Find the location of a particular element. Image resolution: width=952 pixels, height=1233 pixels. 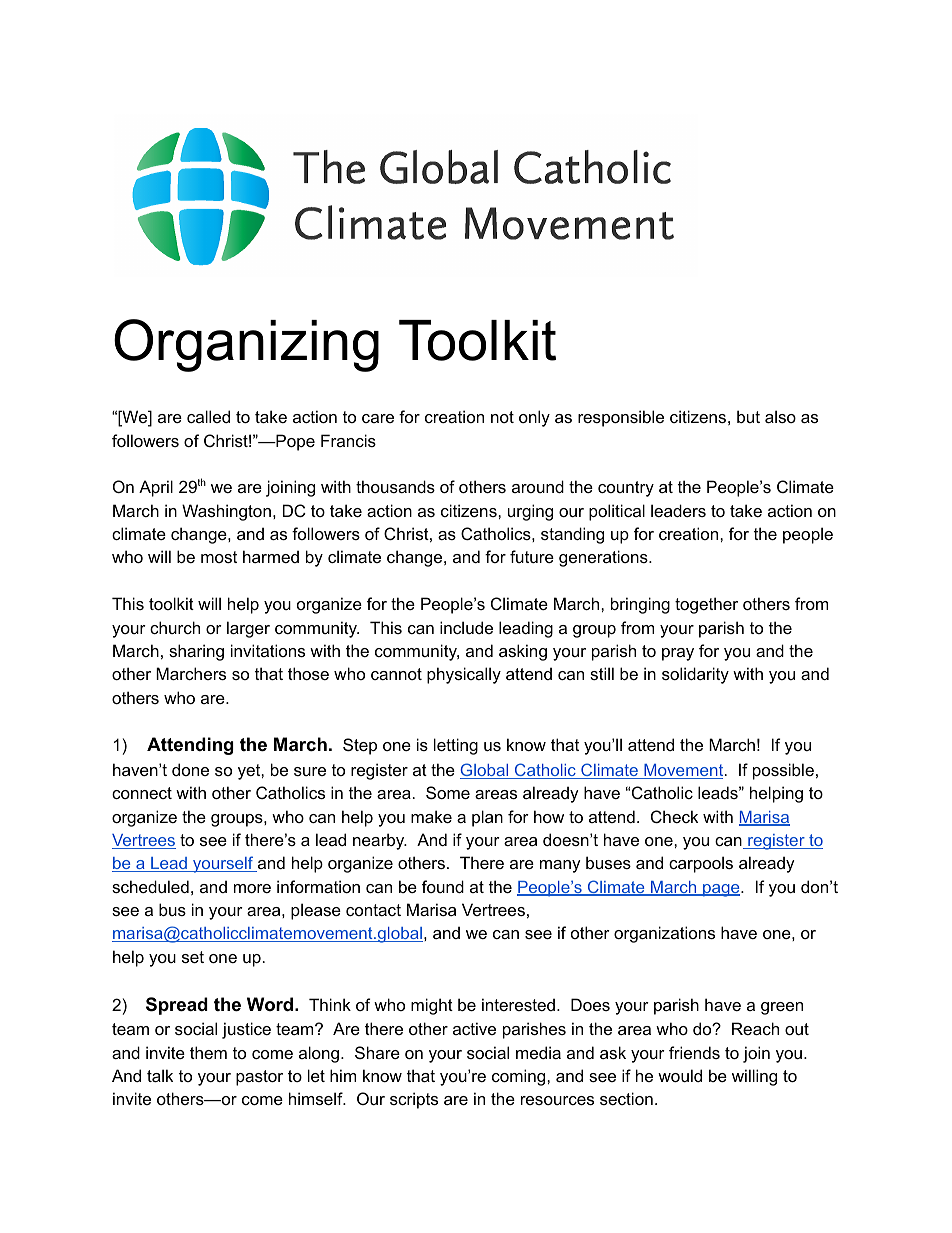

Organizing is located at coordinates (246, 345).
